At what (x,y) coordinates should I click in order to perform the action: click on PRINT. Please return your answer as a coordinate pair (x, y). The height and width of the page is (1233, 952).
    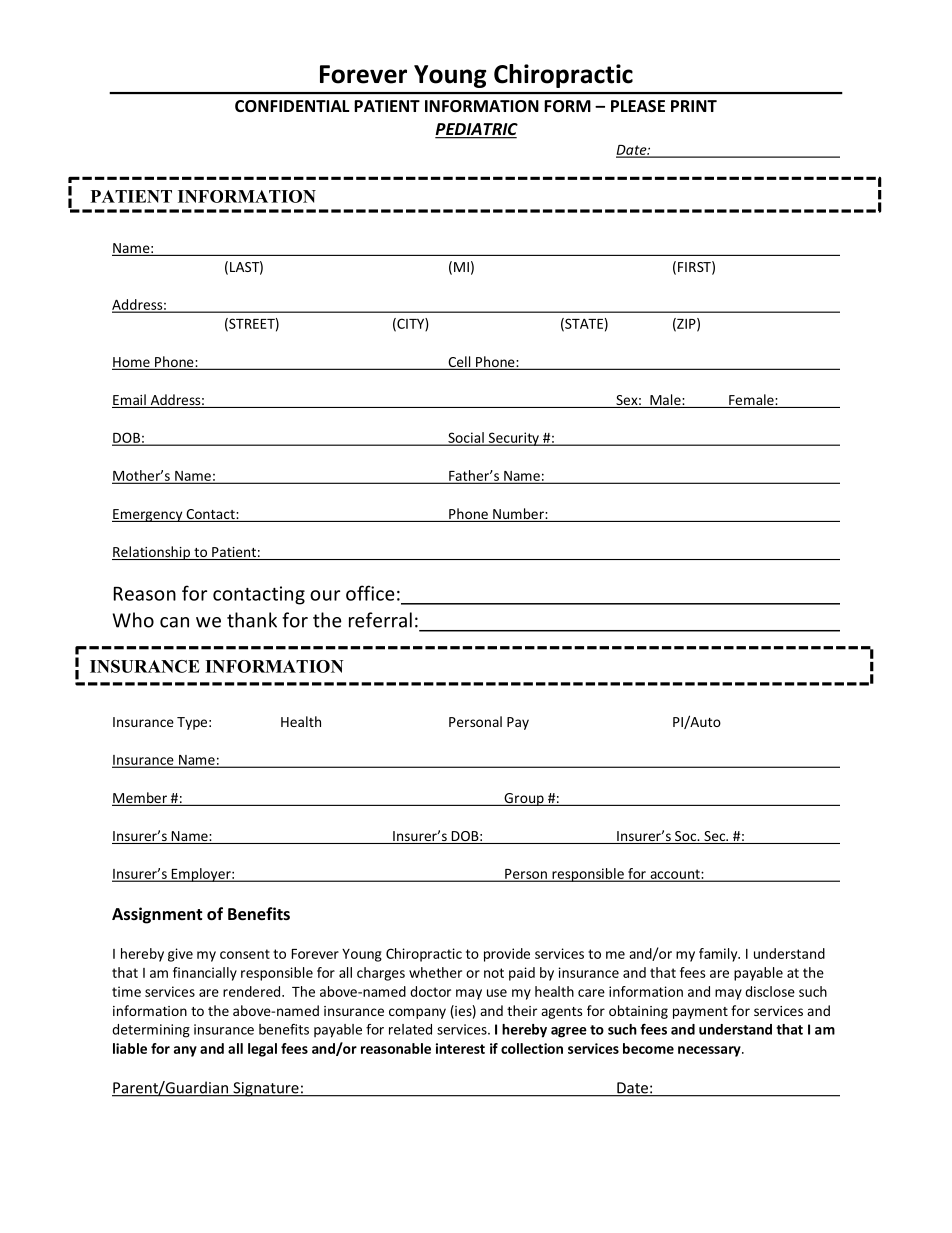
    Looking at the image, I should click on (694, 106).
